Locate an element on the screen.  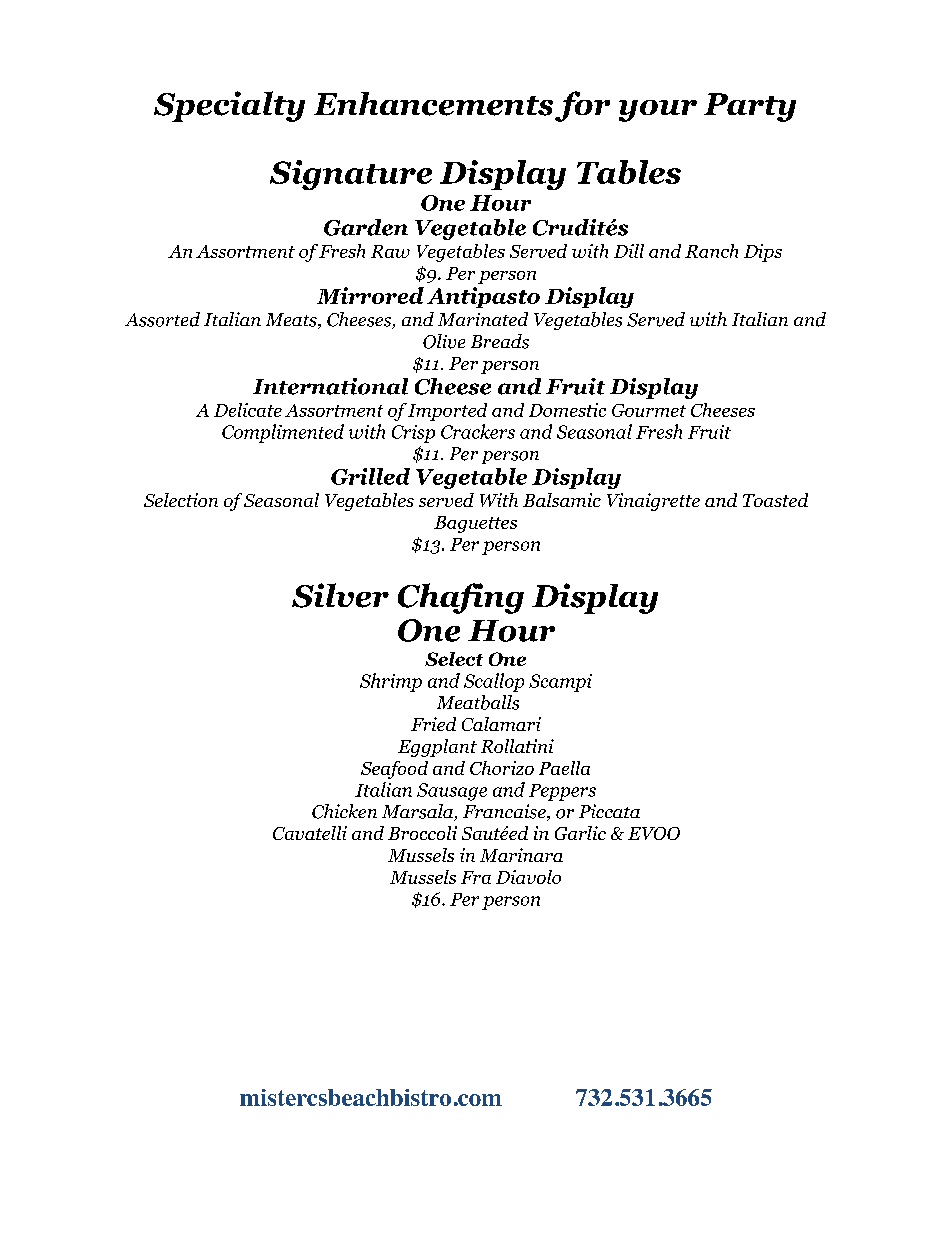
Baguettes is located at coordinates (475, 524).
